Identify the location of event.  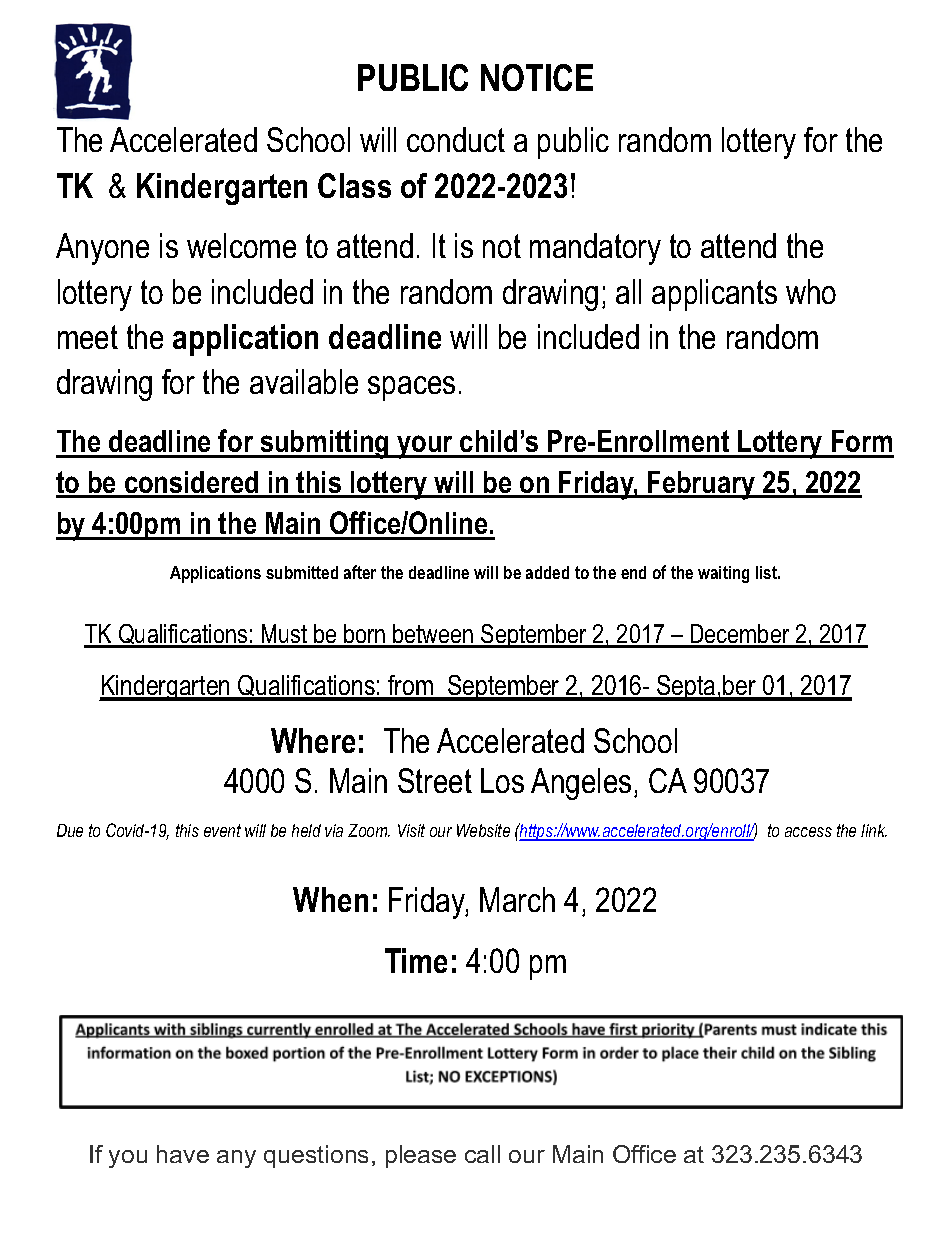
(222, 830).
